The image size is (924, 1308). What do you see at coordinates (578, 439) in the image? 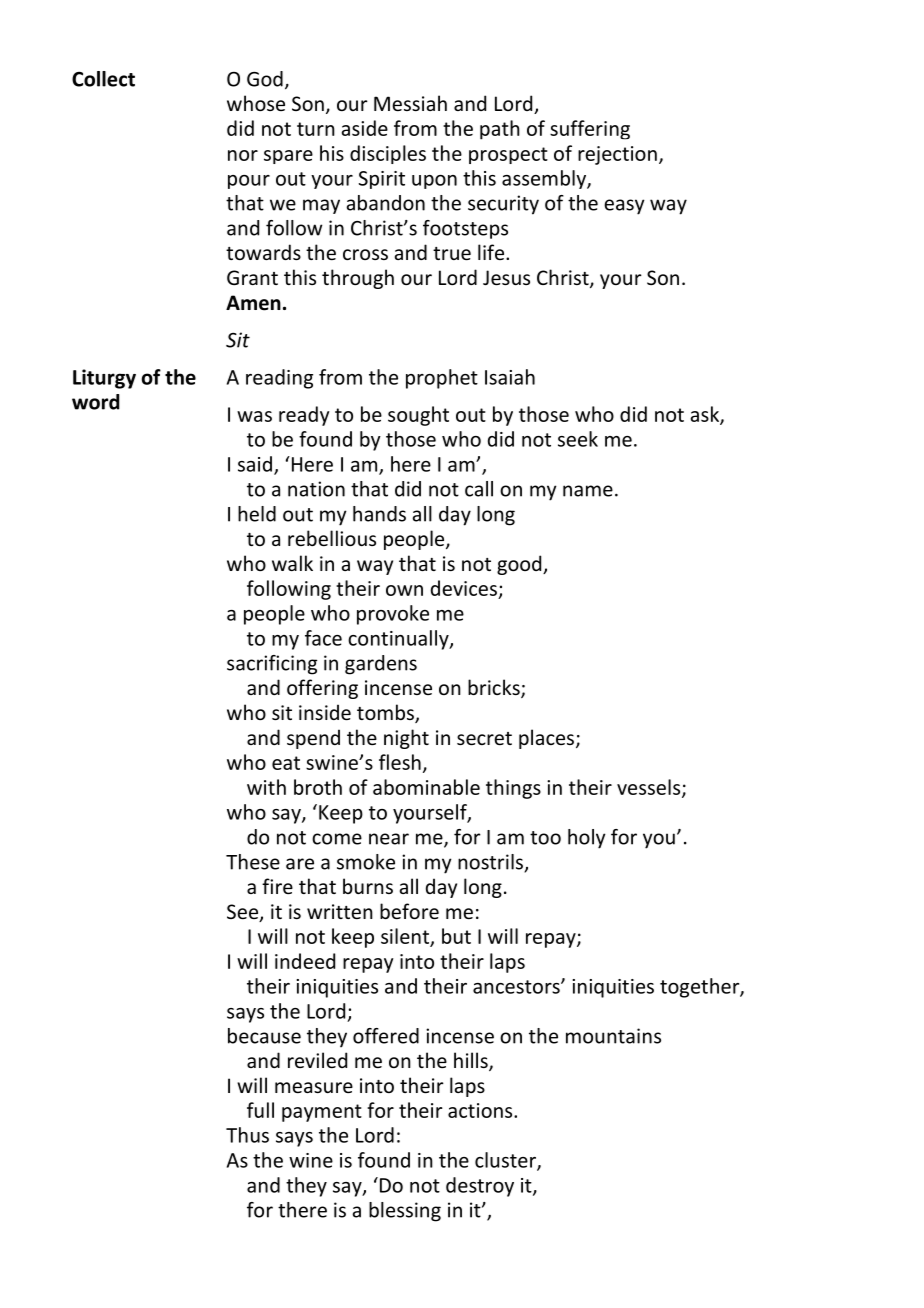
I see `seek` at bounding box center [578, 439].
